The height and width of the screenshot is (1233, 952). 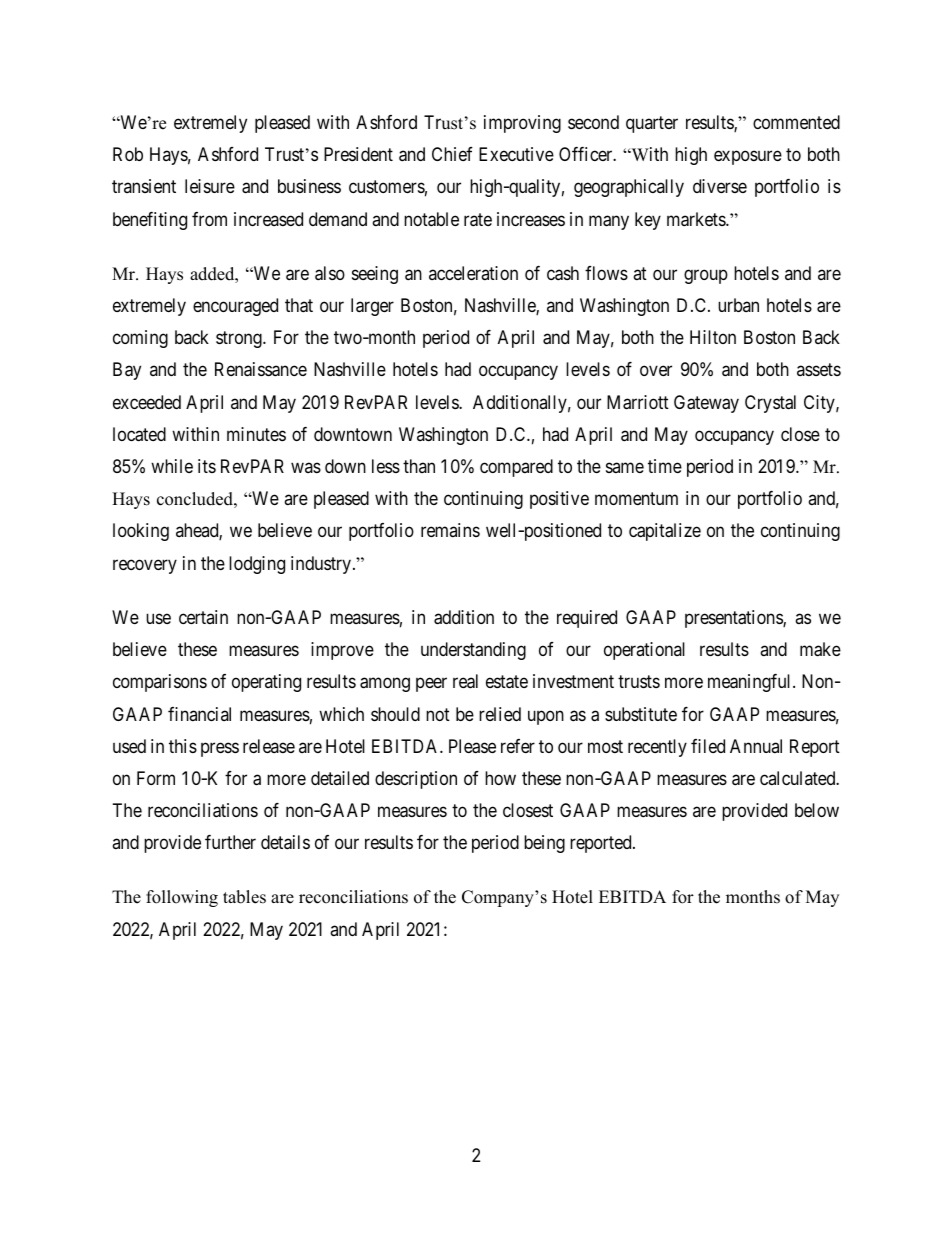 I want to click on capitalize, so click(x=665, y=532).
